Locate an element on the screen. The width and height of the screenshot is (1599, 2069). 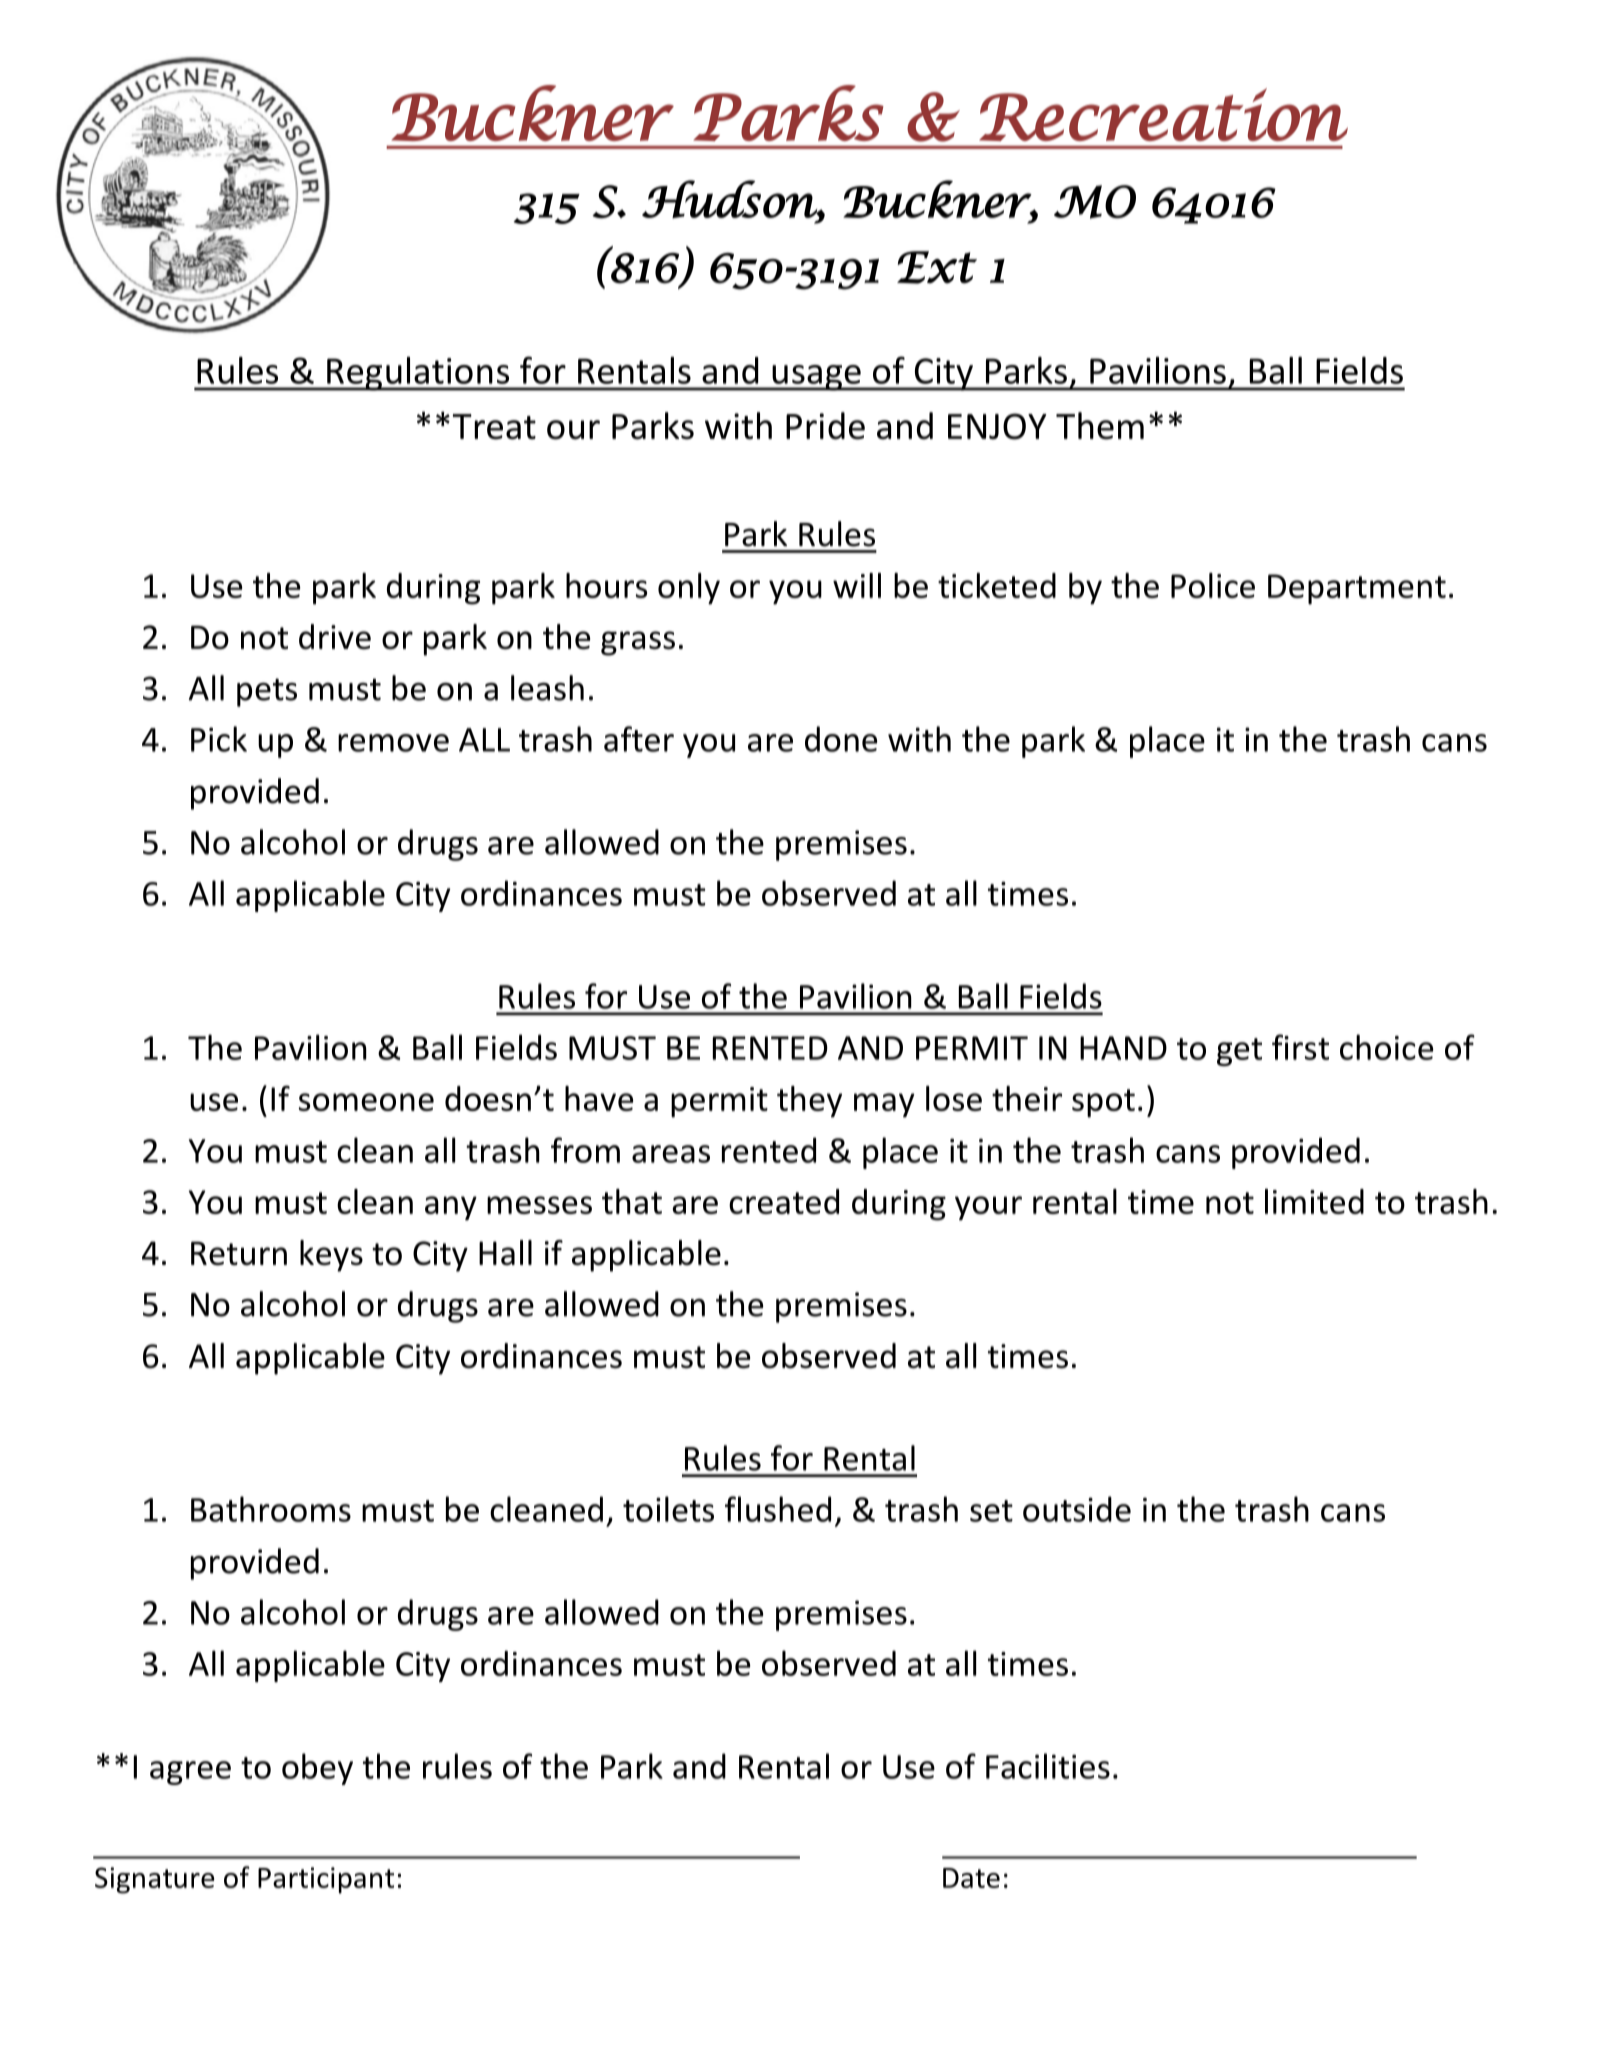
Recreation is located at coordinates (1163, 114).
